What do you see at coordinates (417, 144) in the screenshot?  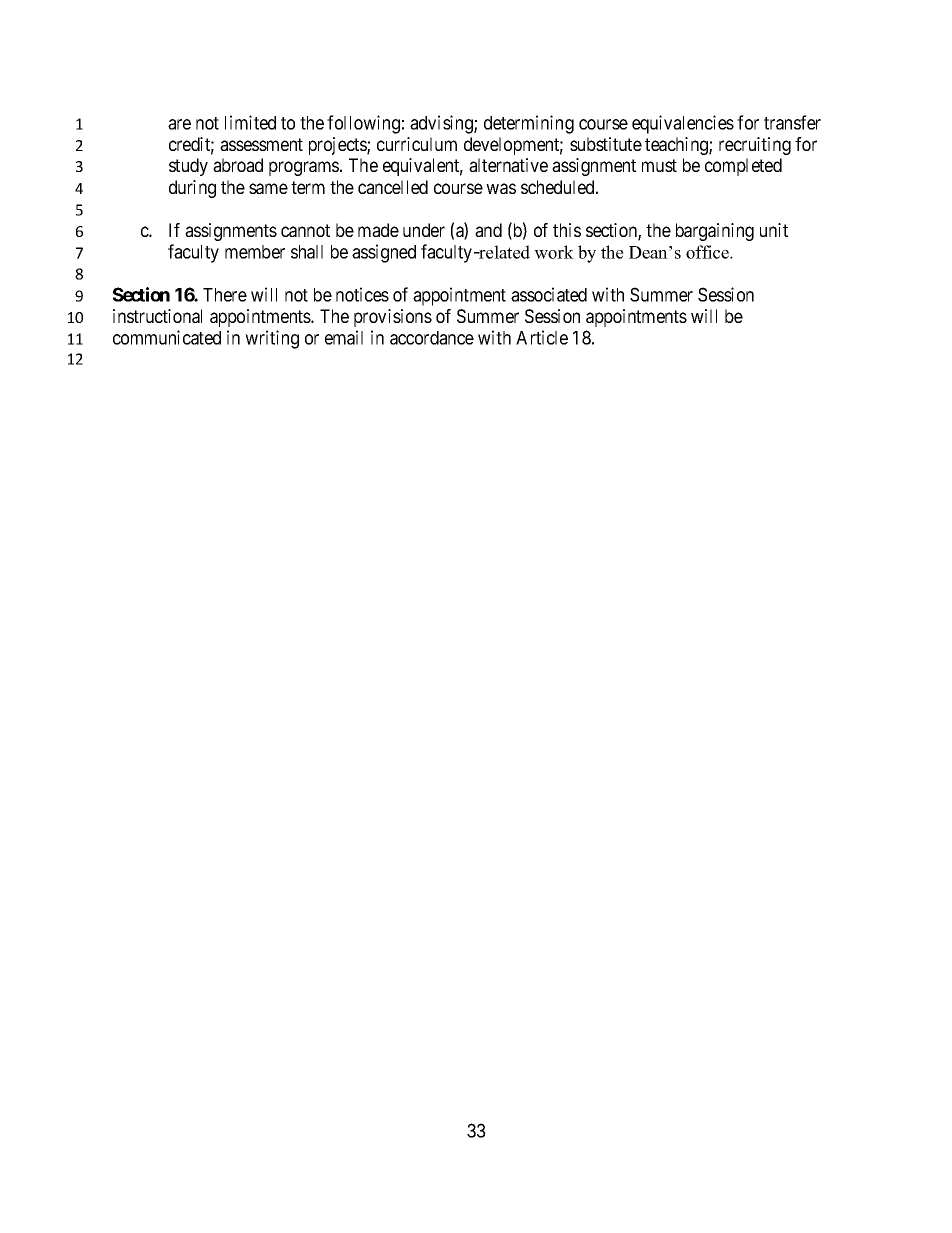 I see `curriculum` at bounding box center [417, 144].
